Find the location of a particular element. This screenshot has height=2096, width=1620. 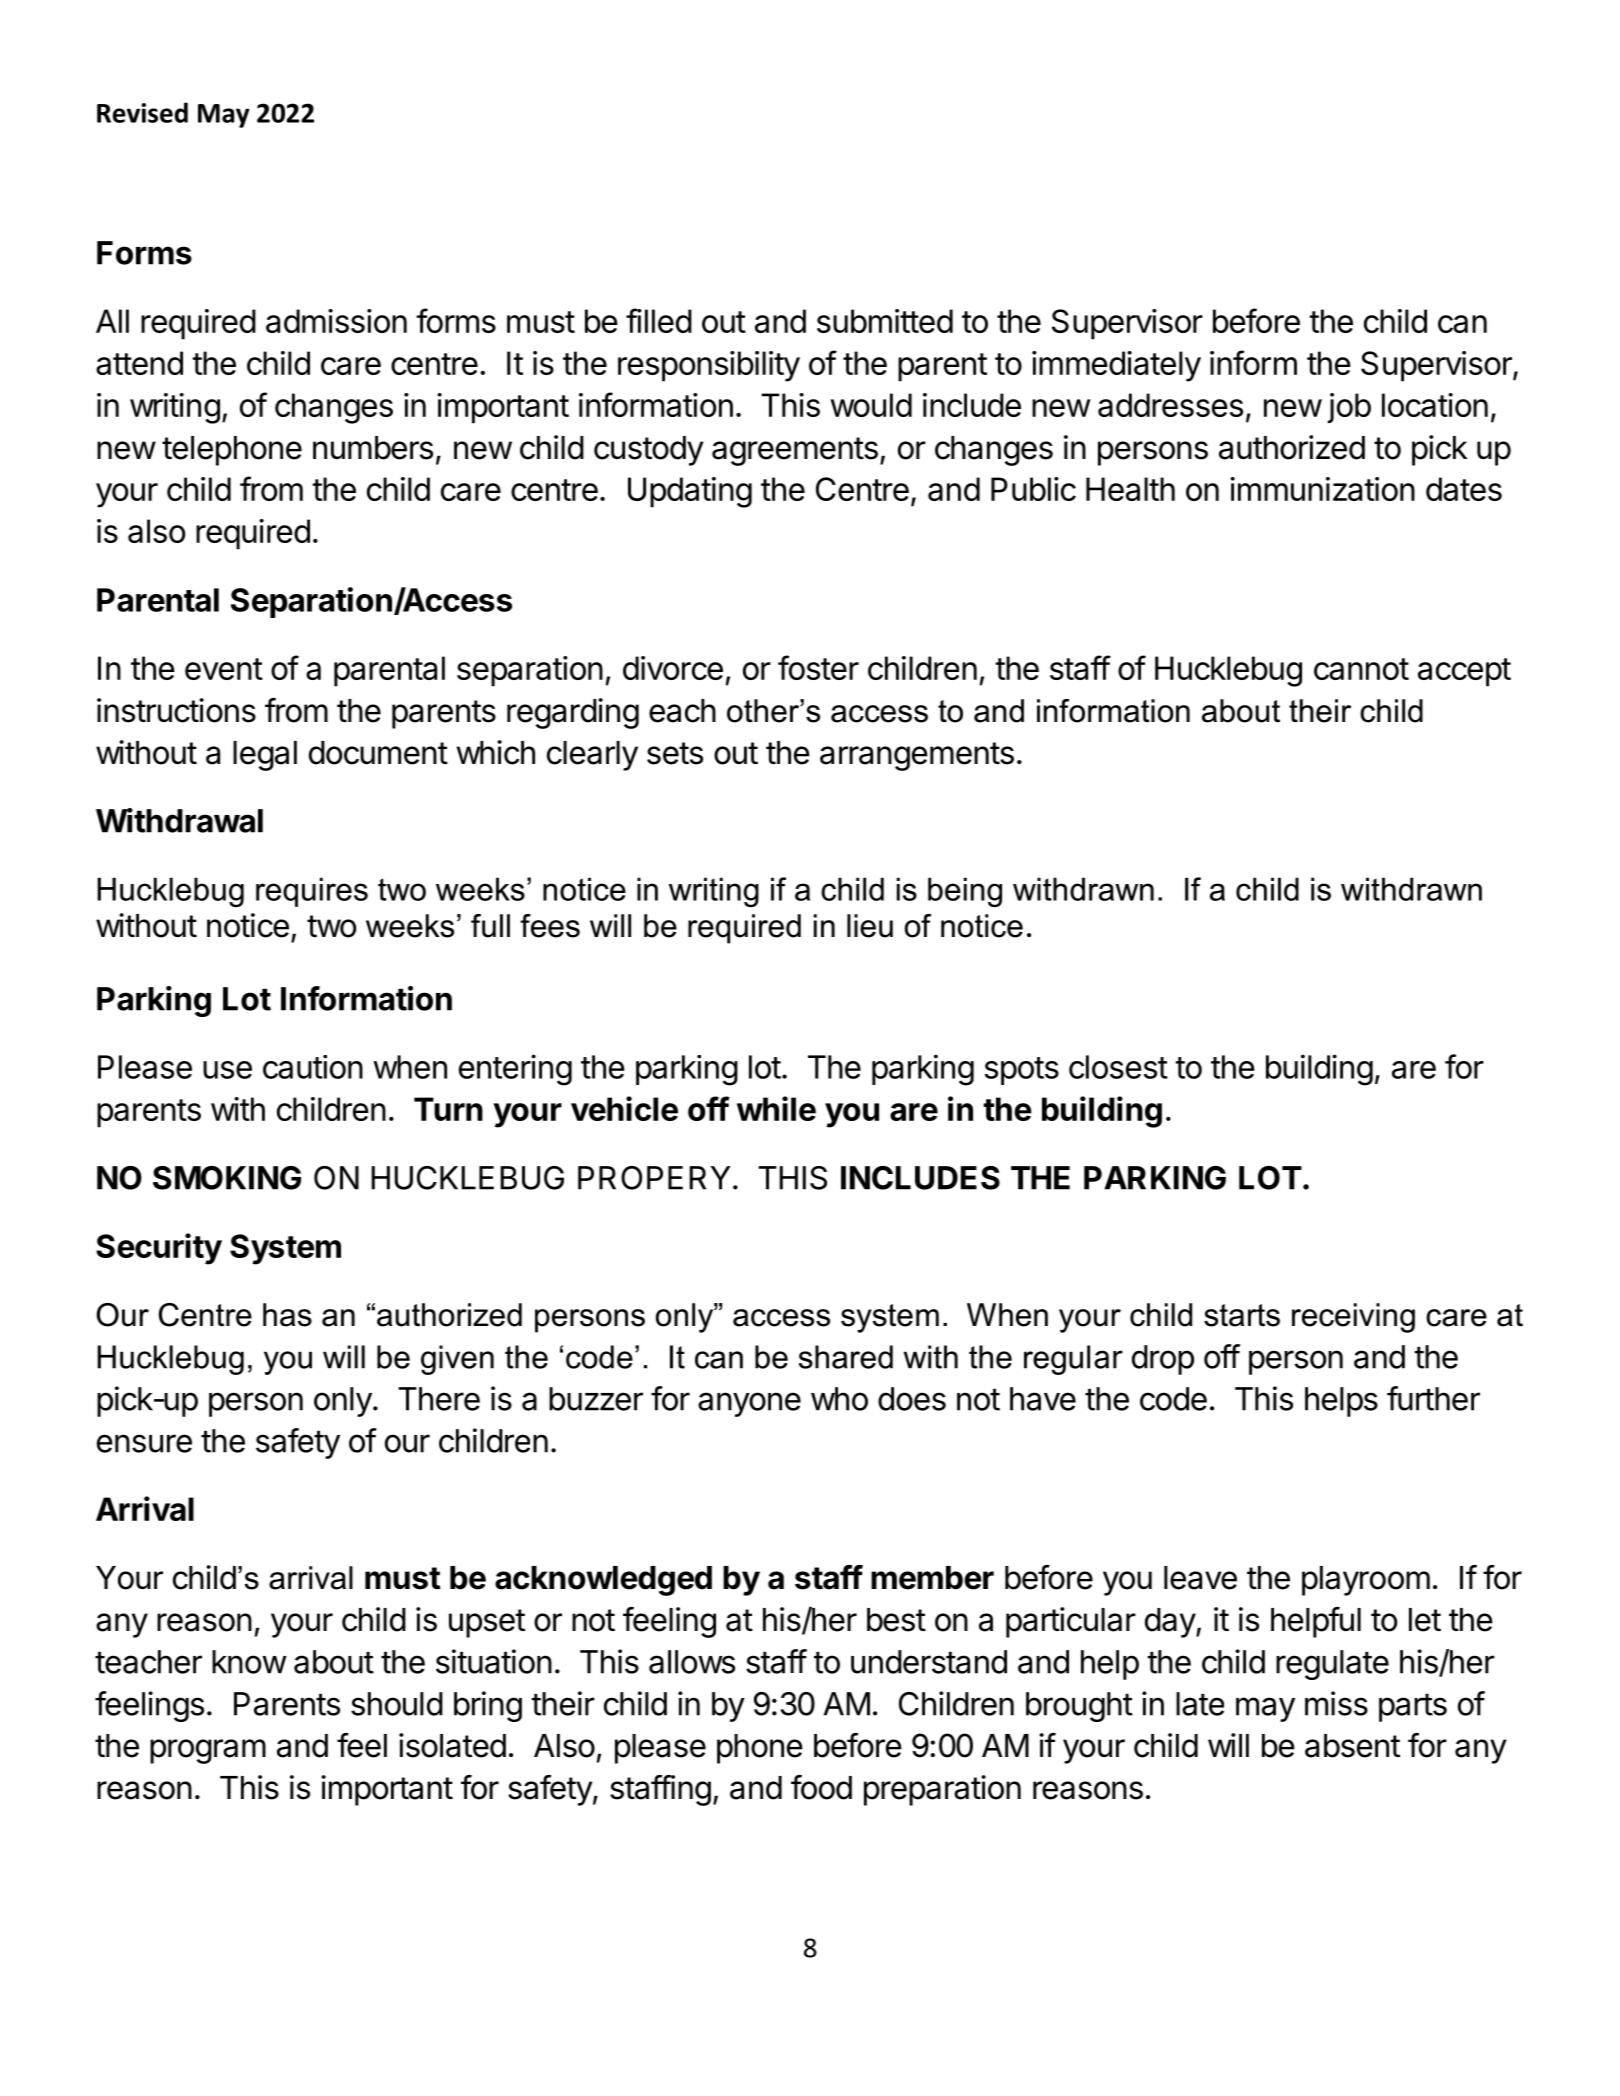

Updating is located at coordinates (690, 492).
